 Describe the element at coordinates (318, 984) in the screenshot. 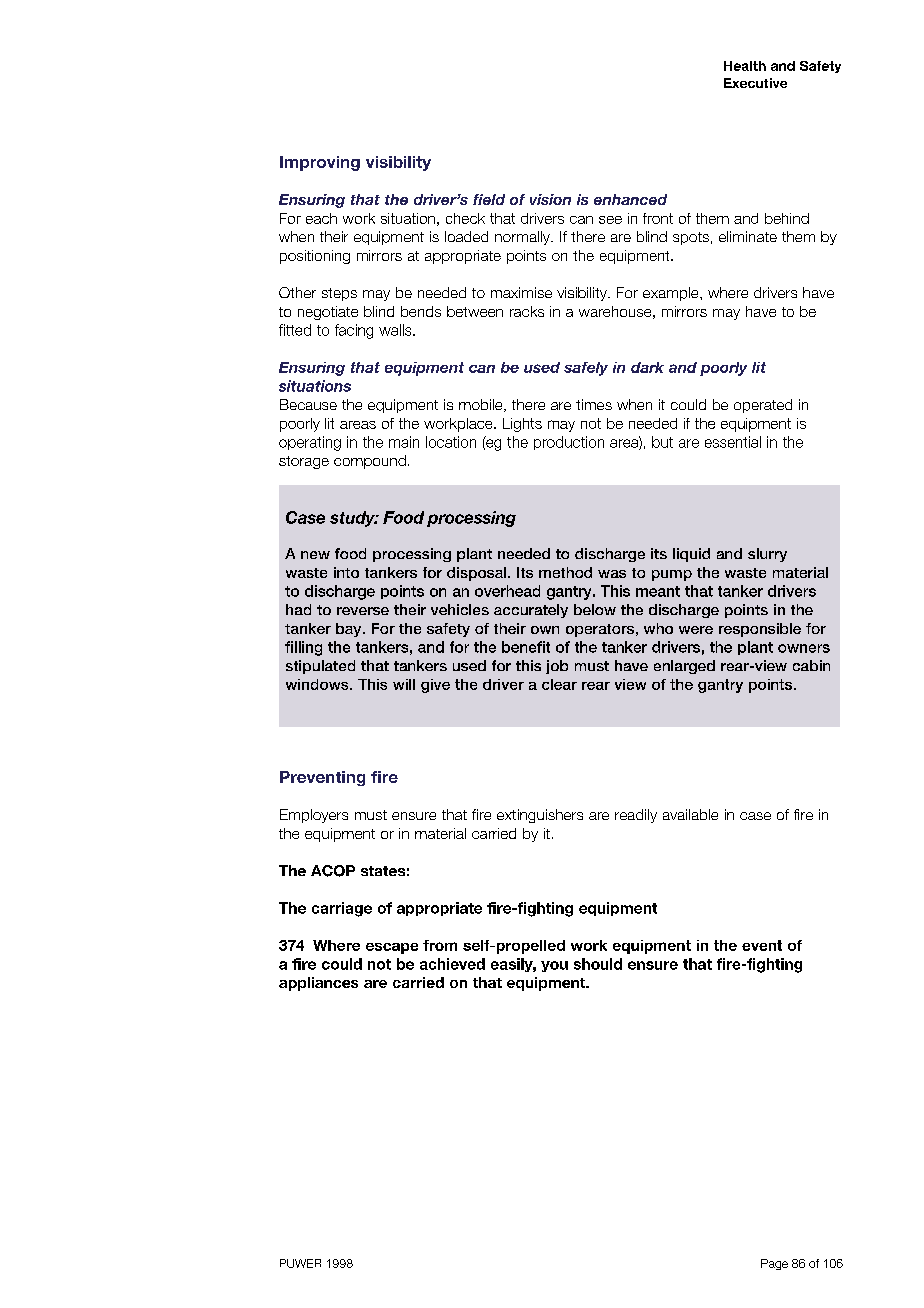

I see `appliances` at that location.
